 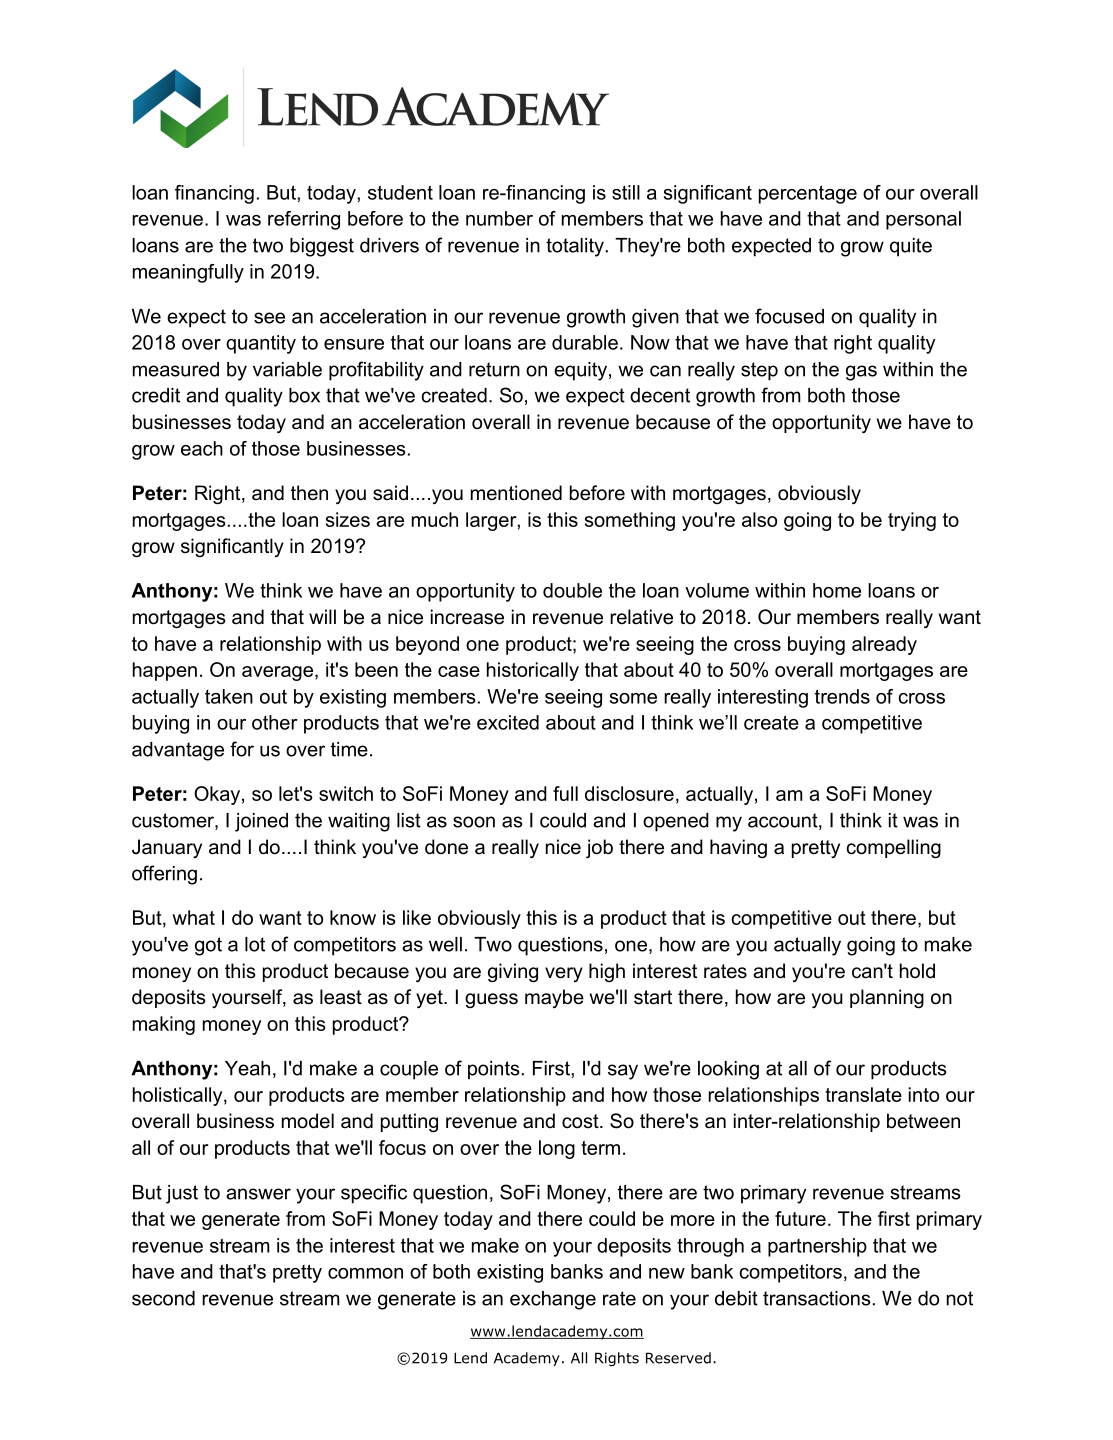 I want to click on trying, so click(x=912, y=521).
